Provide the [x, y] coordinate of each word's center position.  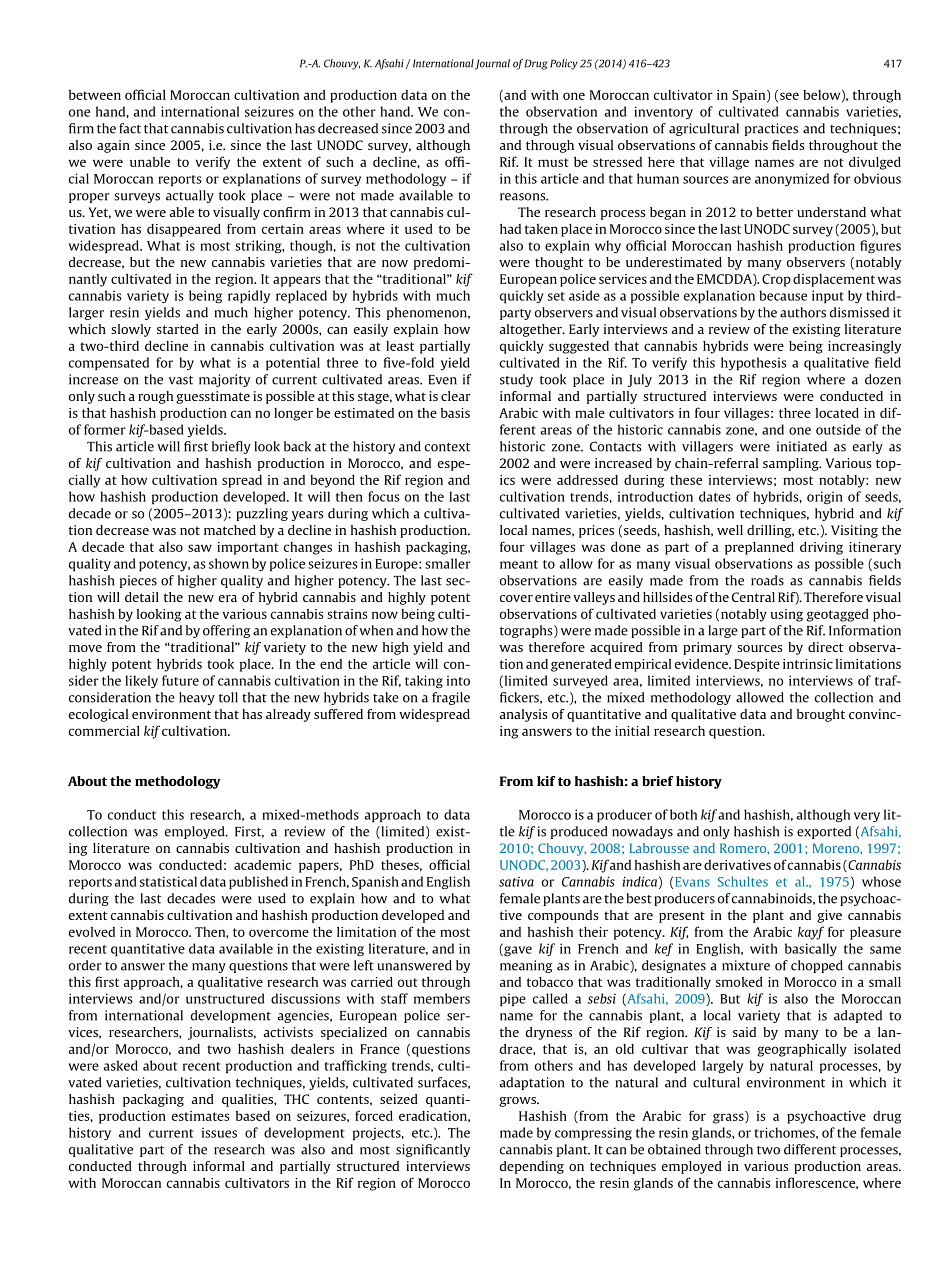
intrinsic [808, 664]
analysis [523, 715]
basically [811, 949]
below [823, 96]
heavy [197, 698]
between [95, 95]
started [178, 329]
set [556, 296]
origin [825, 497]
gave [517, 950]
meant [519, 564]
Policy [564, 64]
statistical [168, 881]
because [783, 295]
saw [200, 548]
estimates [201, 1116]
